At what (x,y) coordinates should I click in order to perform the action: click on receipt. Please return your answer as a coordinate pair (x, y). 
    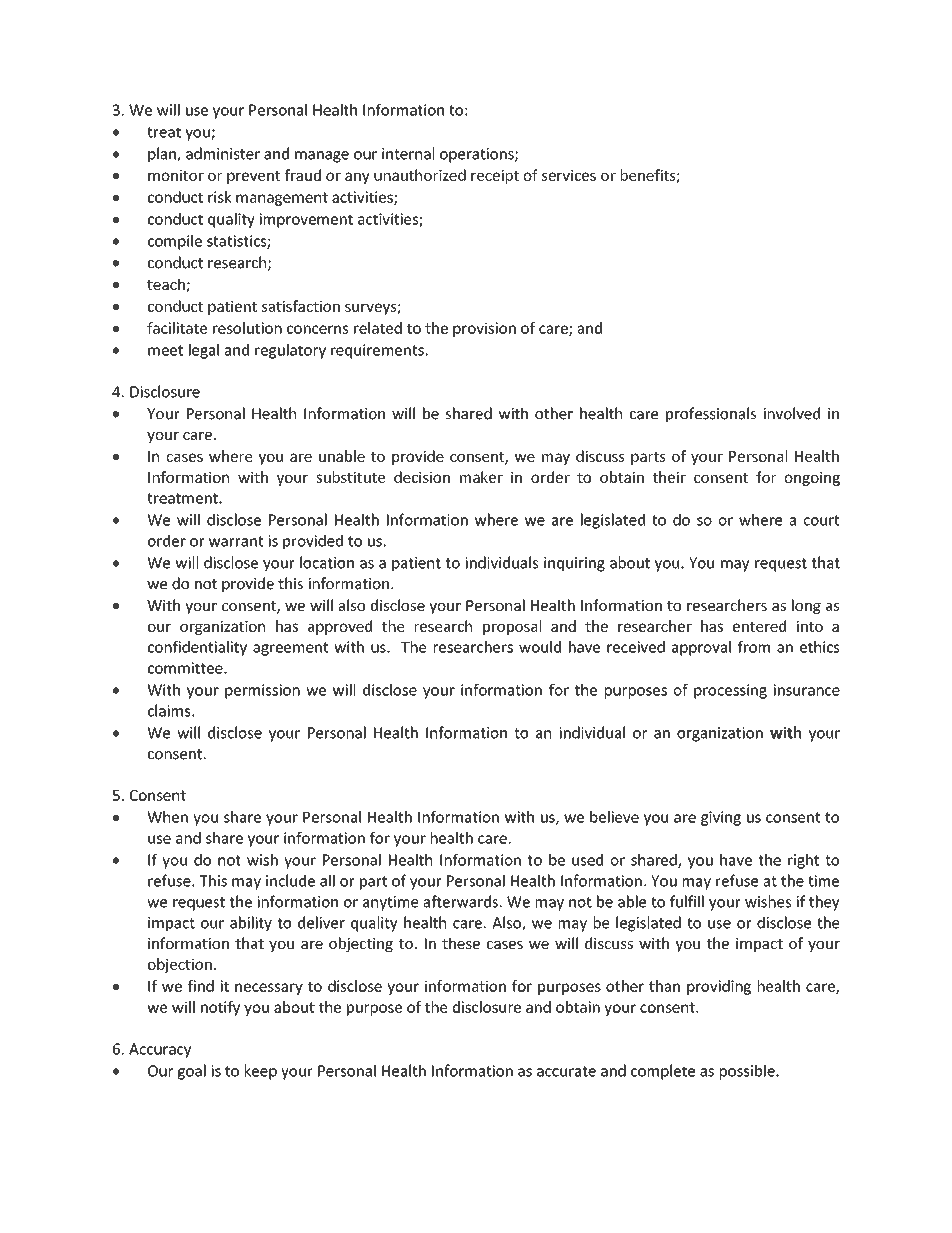
    Looking at the image, I should click on (495, 176).
